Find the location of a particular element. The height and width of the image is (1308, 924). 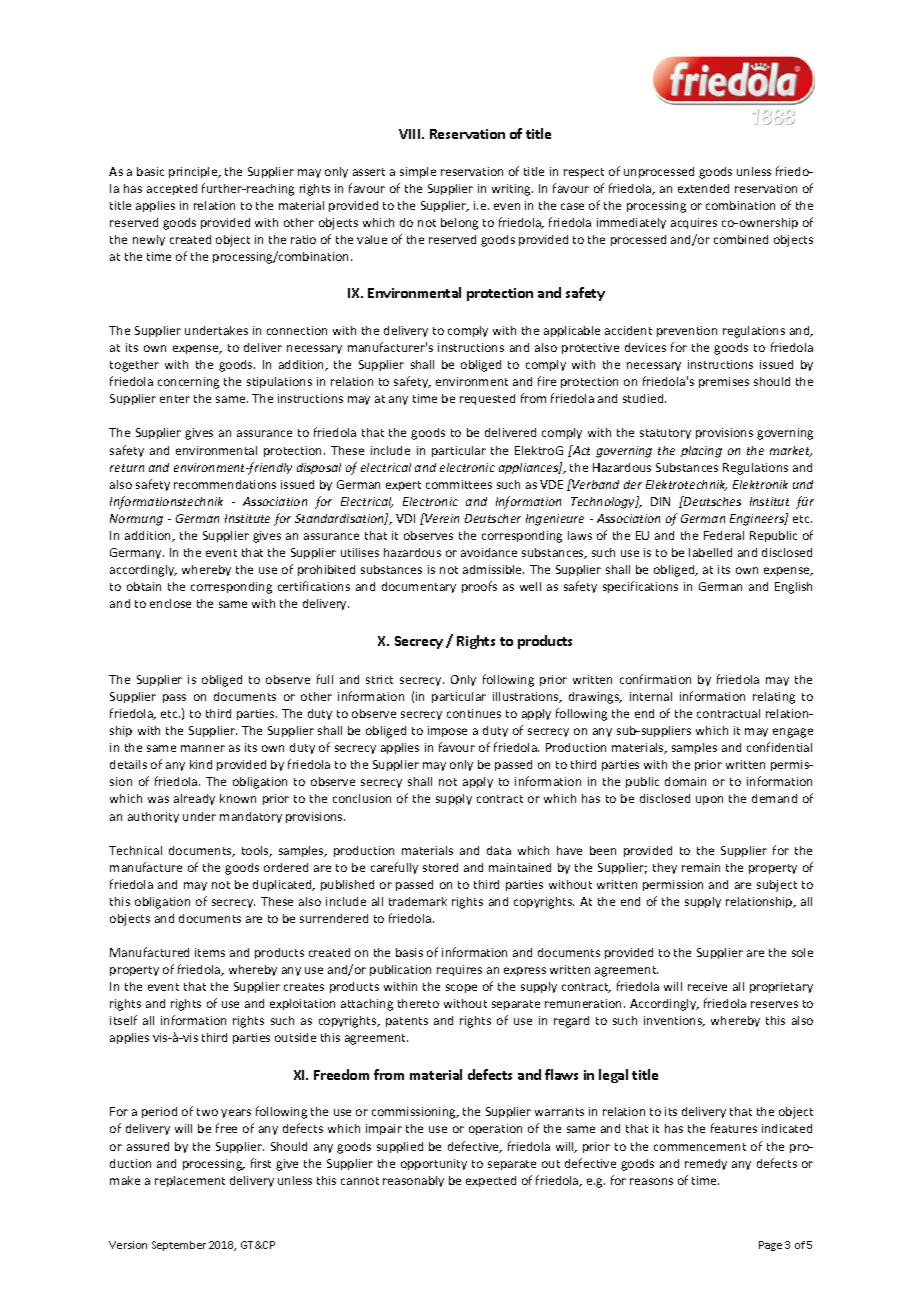

principle is located at coordinates (194, 172).
